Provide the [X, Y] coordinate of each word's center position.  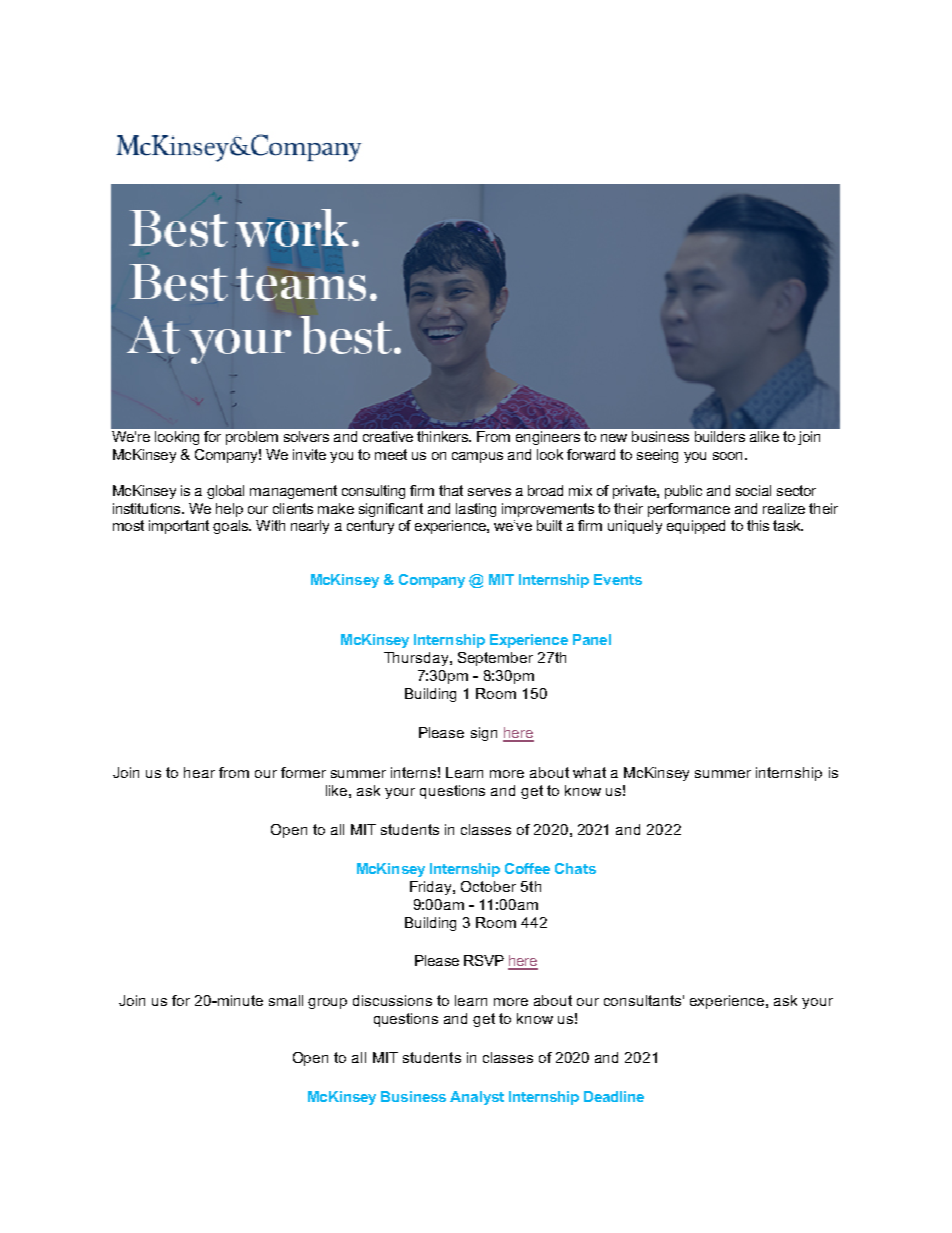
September [495, 659]
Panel [592, 639]
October [488, 886]
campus [477, 457]
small [286, 1000]
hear [199, 772]
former [303, 772]
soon [727, 456]
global [225, 492]
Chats [575, 868]
